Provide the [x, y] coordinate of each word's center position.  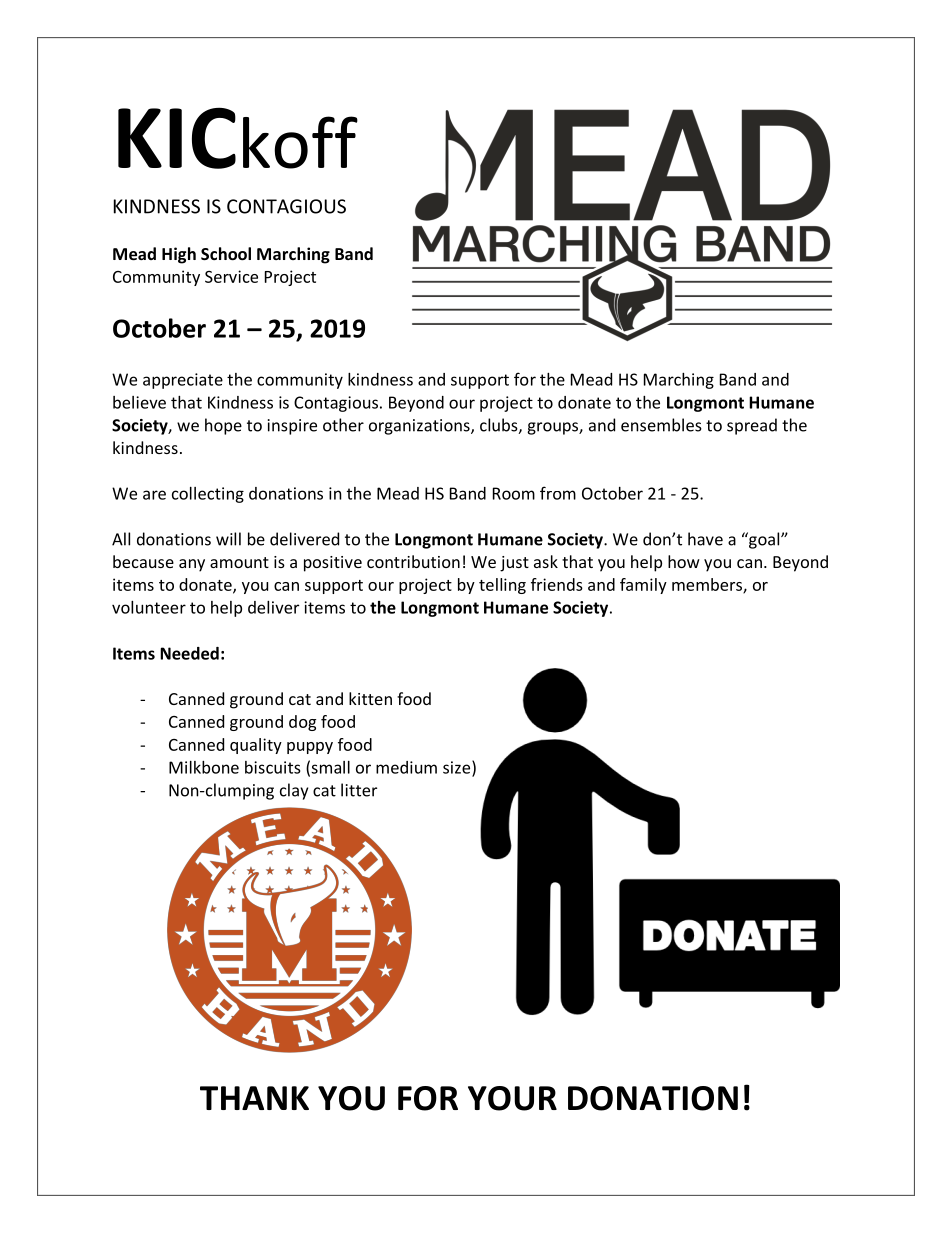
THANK [254, 1098]
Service [231, 276]
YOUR [512, 1098]
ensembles [661, 425]
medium [406, 767]
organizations [420, 427]
